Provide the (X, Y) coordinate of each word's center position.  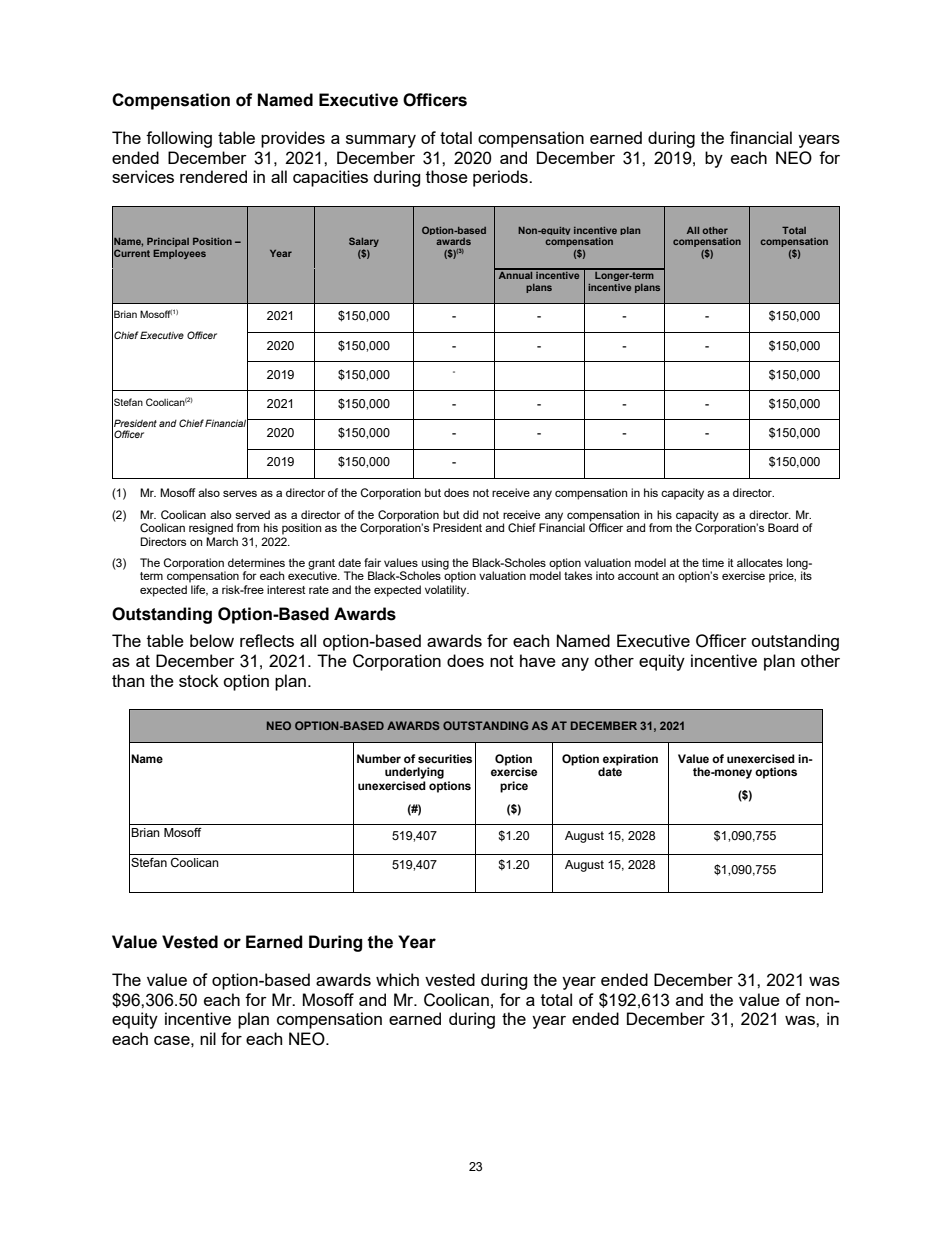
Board (783, 527)
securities (445, 758)
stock (199, 680)
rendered (213, 176)
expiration (630, 761)
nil (208, 1038)
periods (501, 178)
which (397, 979)
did (470, 514)
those (447, 176)
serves (240, 493)
